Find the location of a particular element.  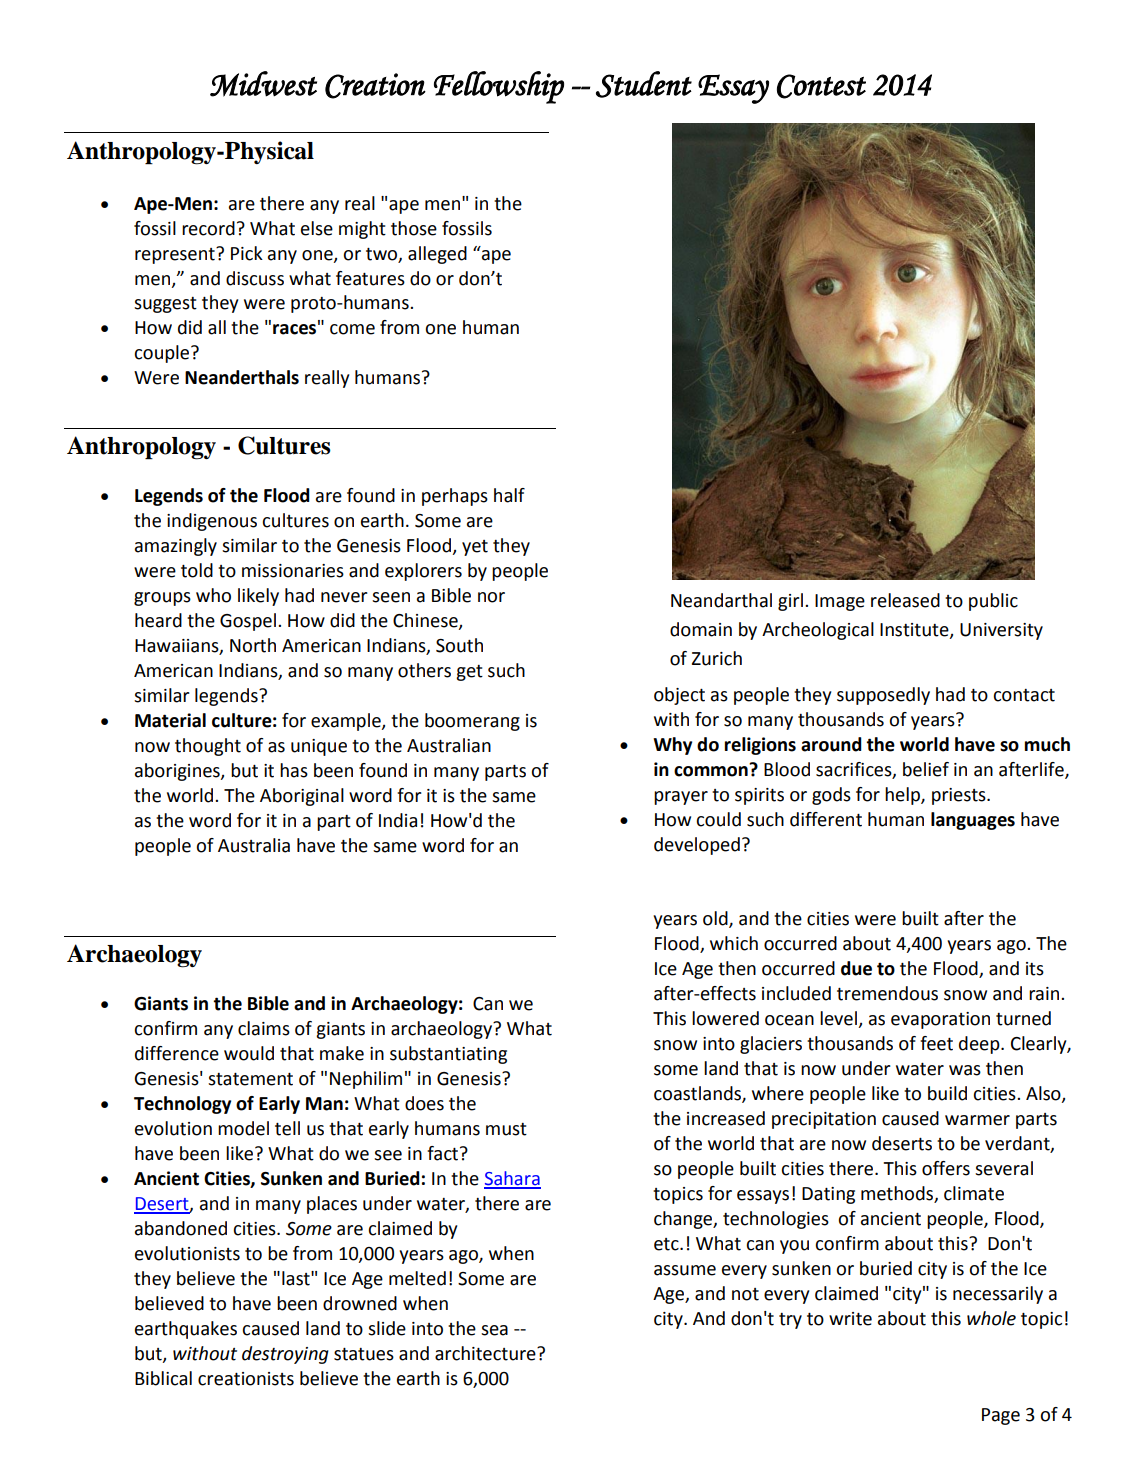

Contest is located at coordinates (821, 86).
